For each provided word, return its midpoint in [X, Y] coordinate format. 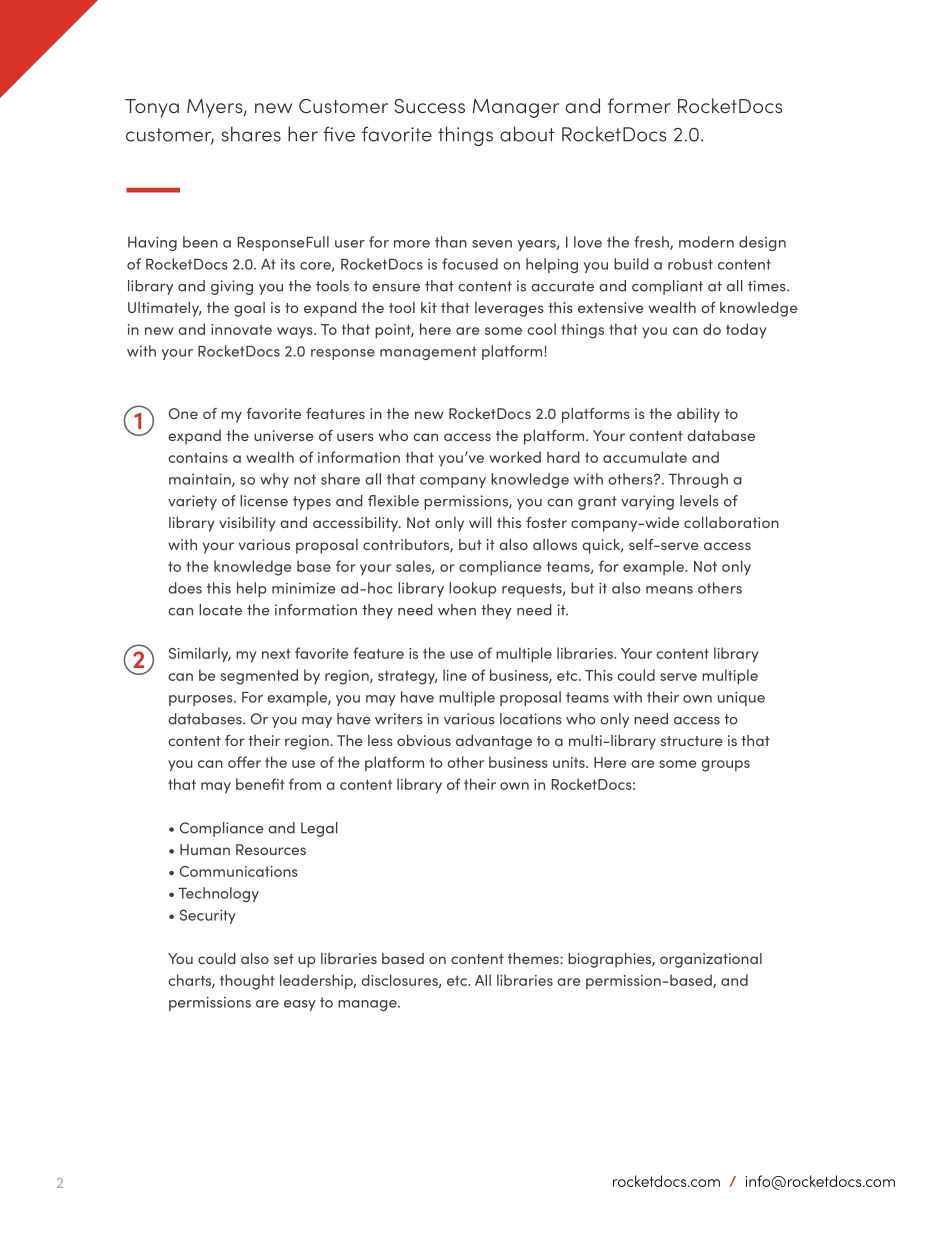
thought [247, 982]
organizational [711, 960]
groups [725, 766]
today [746, 331]
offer [244, 762]
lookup [472, 589]
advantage [494, 742]
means [669, 590]
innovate [241, 329]
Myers [216, 108]
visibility [247, 524]
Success [429, 106]
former [639, 105]
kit [429, 307]
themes [534, 958]
